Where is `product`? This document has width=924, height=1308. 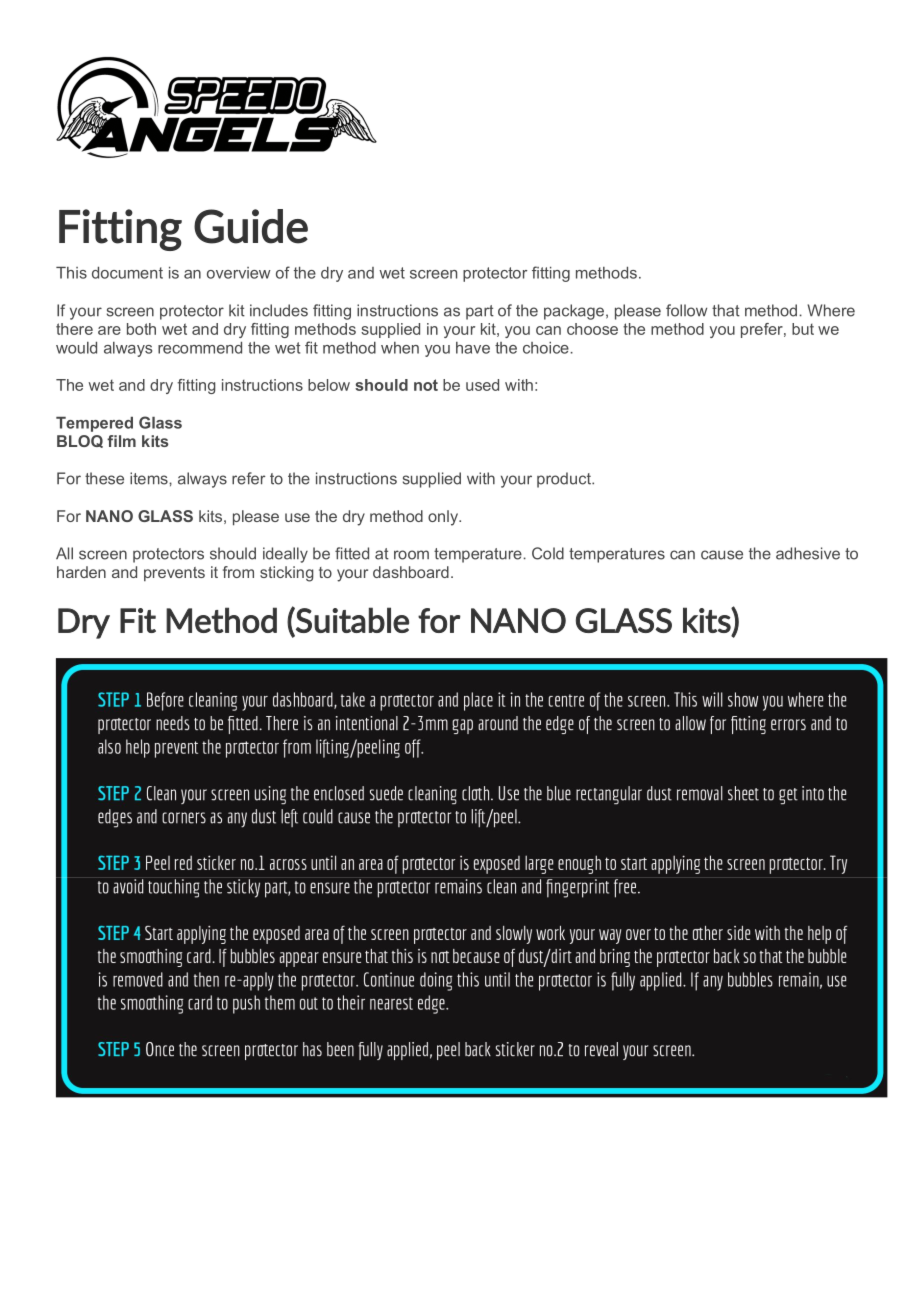 product is located at coordinates (565, 480).
